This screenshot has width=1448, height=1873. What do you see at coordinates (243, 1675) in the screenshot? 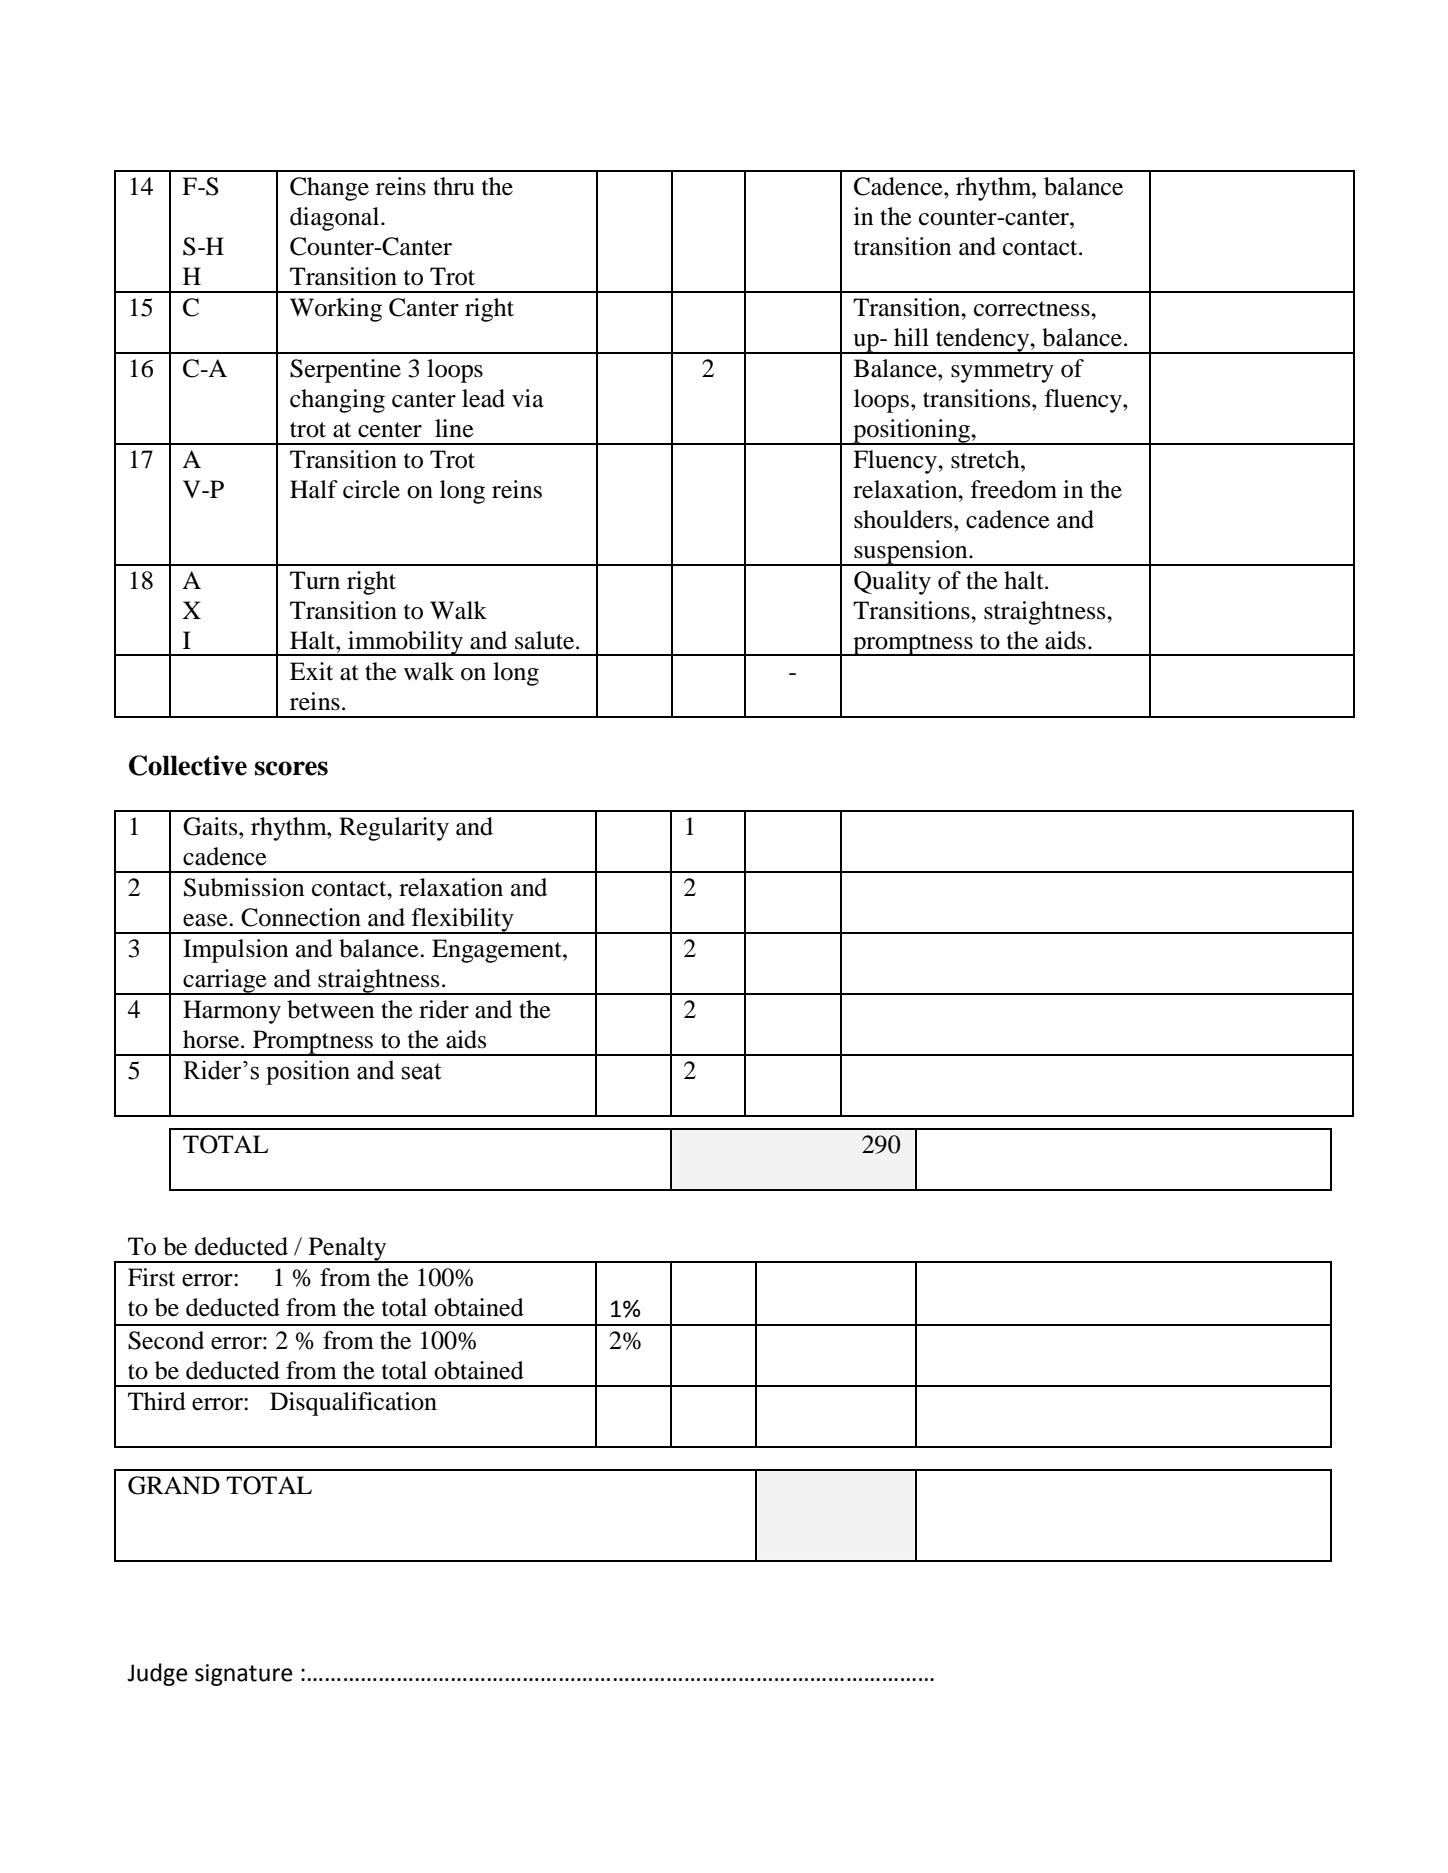
I see `signature` at bounding box center [243, 1675].
